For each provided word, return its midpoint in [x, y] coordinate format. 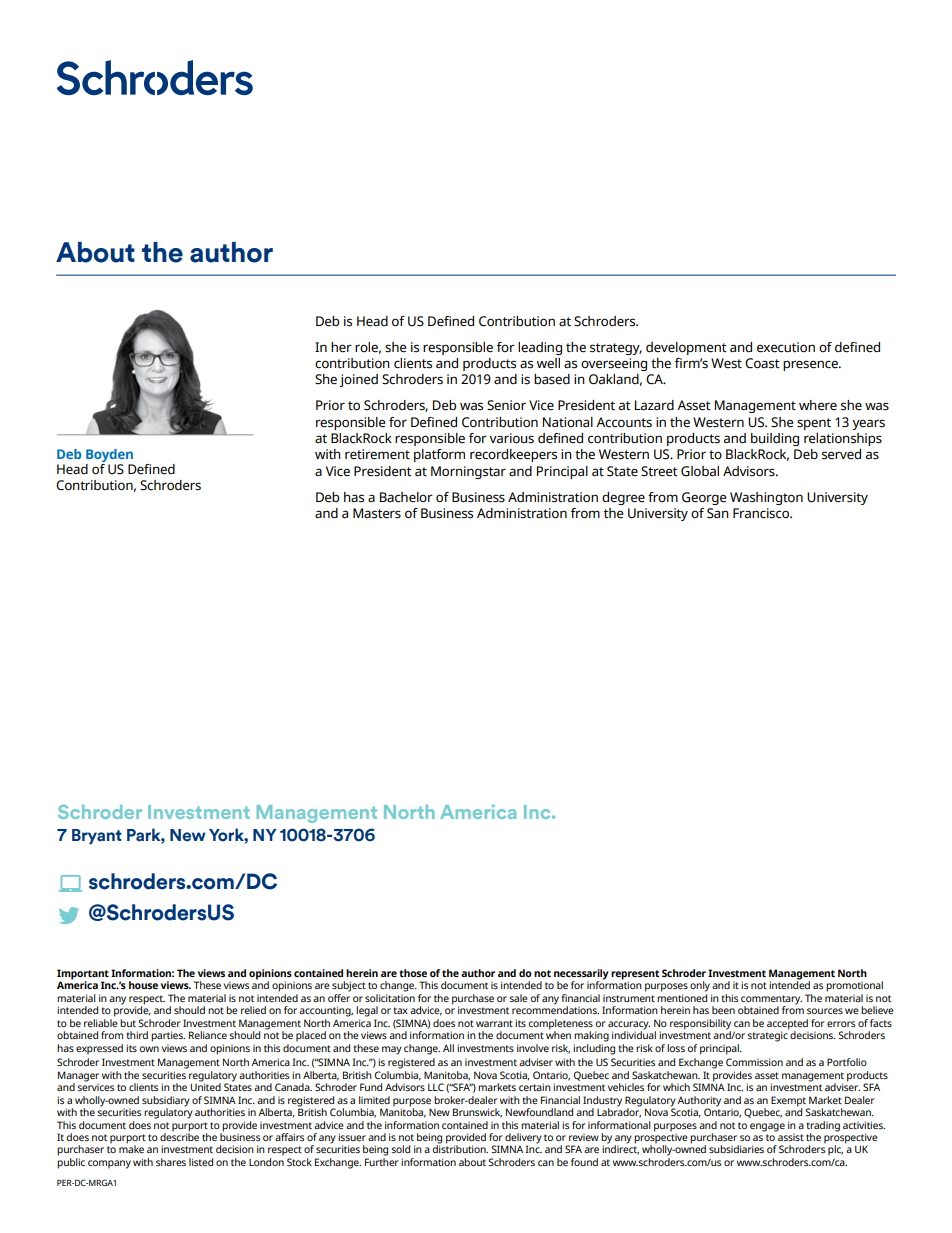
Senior [506, 405]
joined [359, 380]
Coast [762, 363]
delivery [523, 1139]
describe [179, 1136]
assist [790, 1136]
